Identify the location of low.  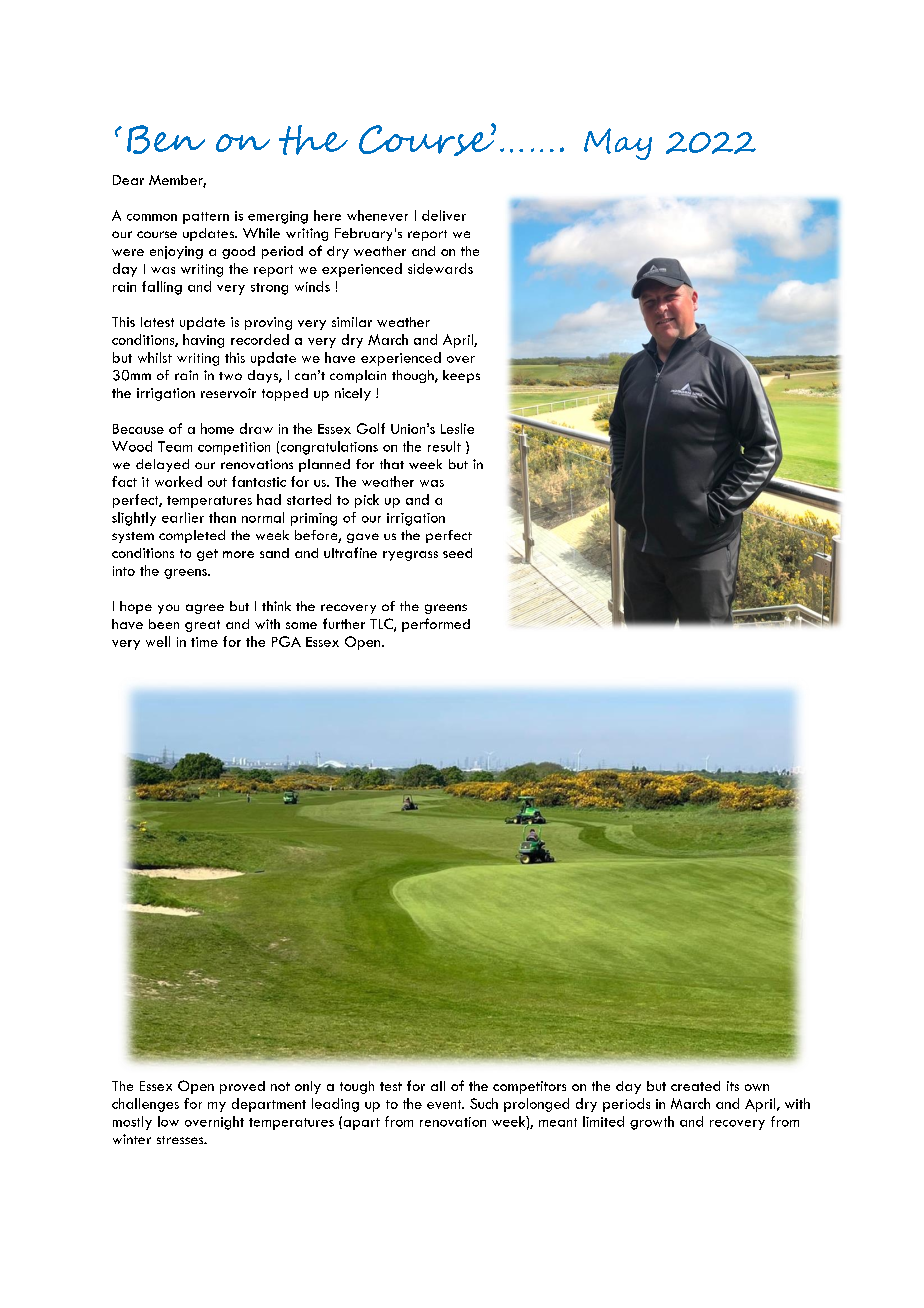
(168, 1121).
